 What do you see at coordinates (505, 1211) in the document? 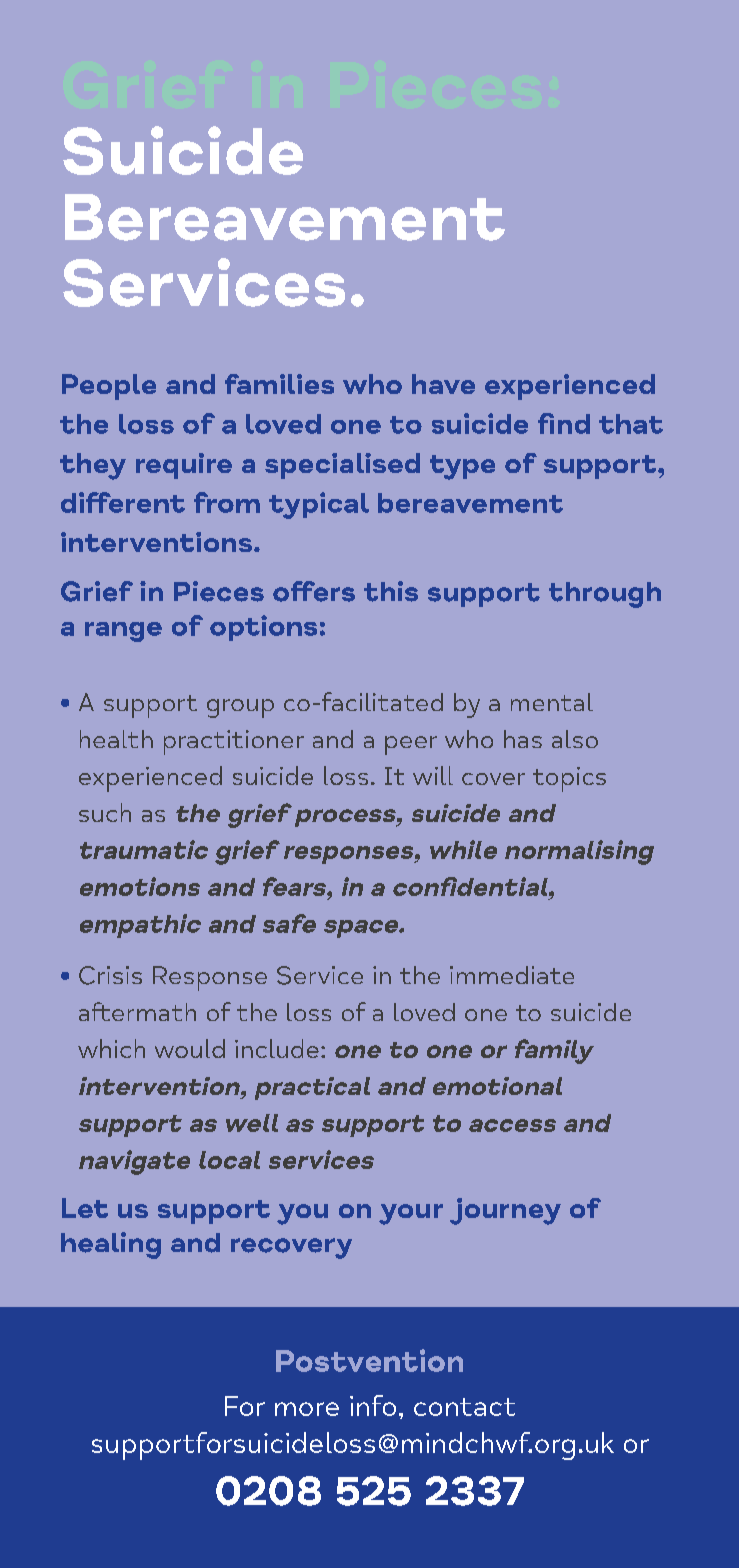
I see `journey` at bounding box center [505, 1211].
